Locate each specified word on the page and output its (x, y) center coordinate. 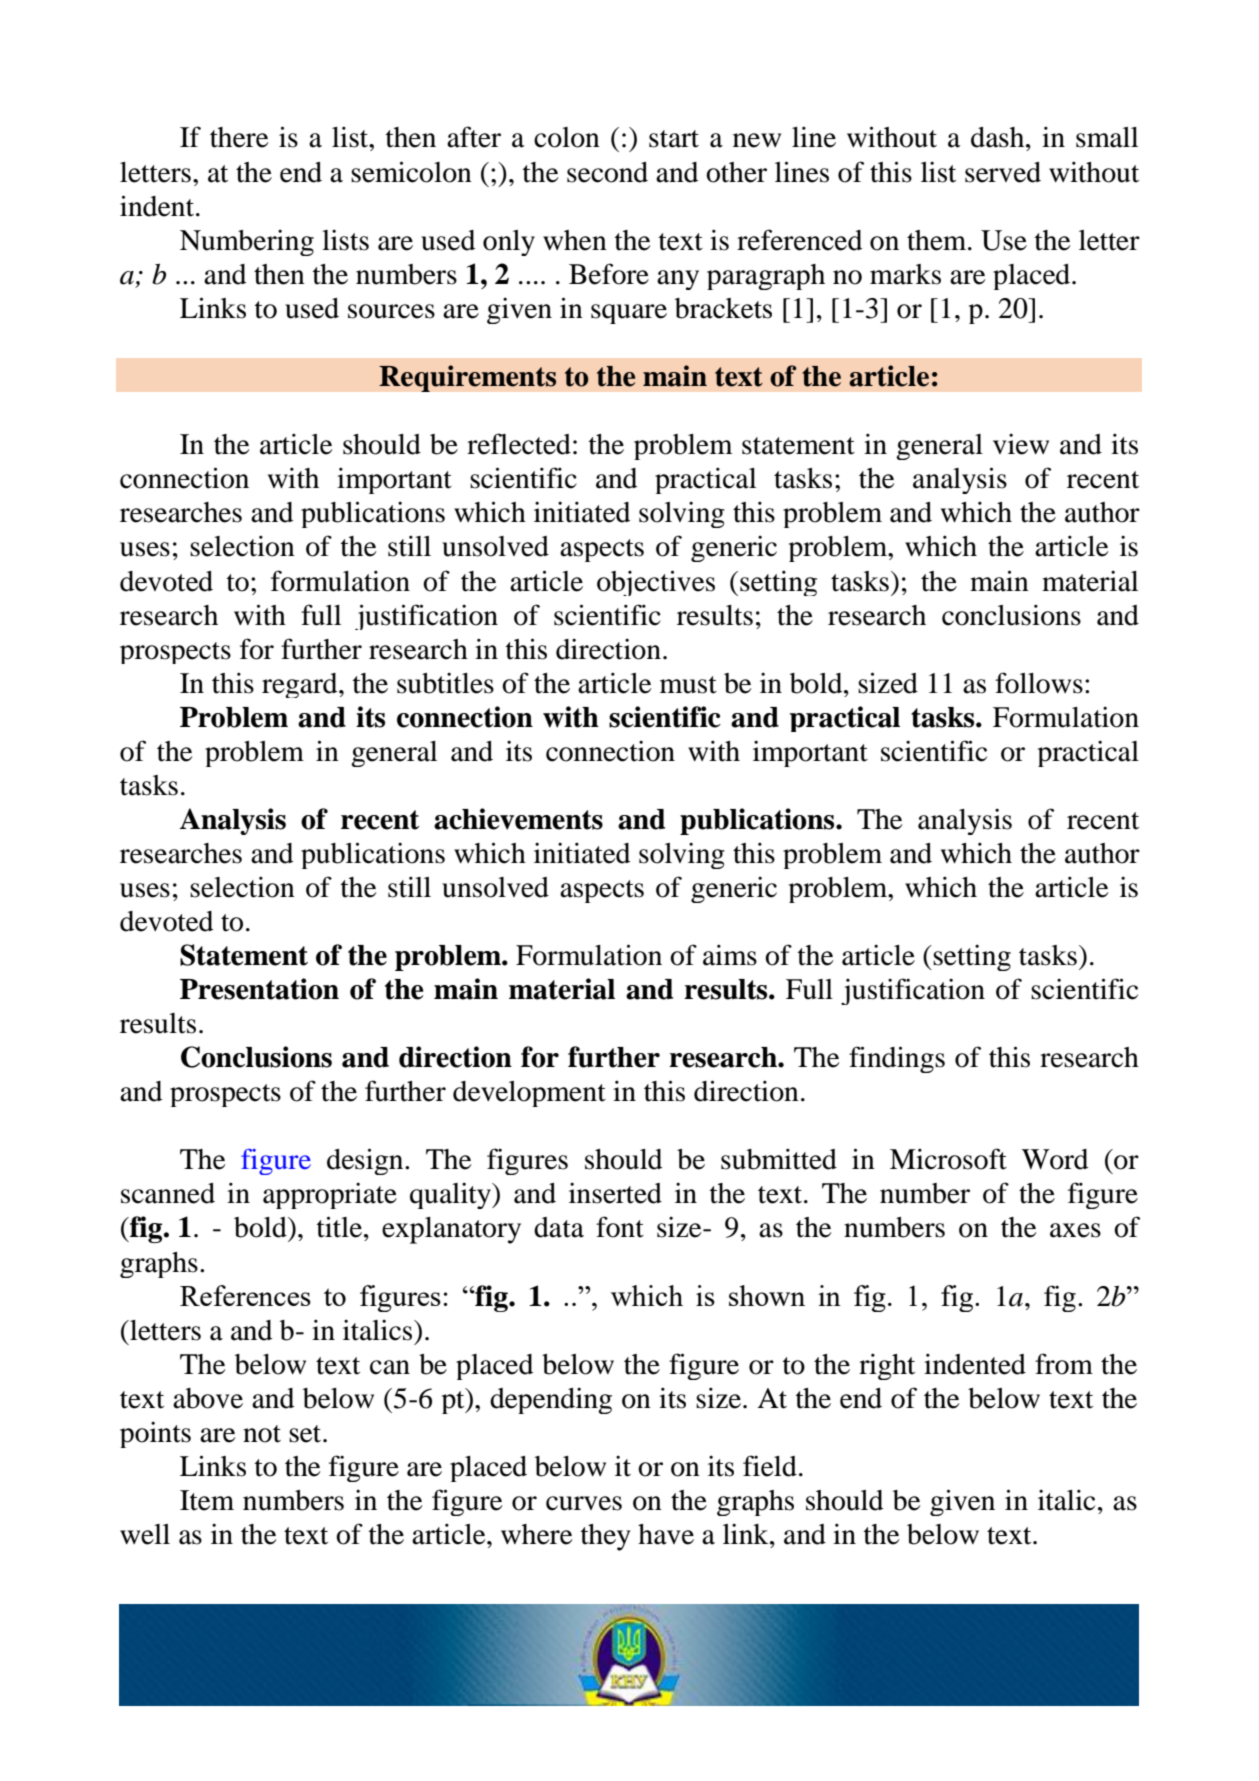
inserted (615, 1193)
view (1021, 444)
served (1003, 172)
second (607, 172)
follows (1039, 683)
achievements (518, 819)
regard (301, 685)
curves (584, 1503)
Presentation (259, 989)
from (1064, 1364)
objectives (656, 583)
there (239, 137)
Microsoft (948, 1159)
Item (207, 1500)
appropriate (330, 1195)
